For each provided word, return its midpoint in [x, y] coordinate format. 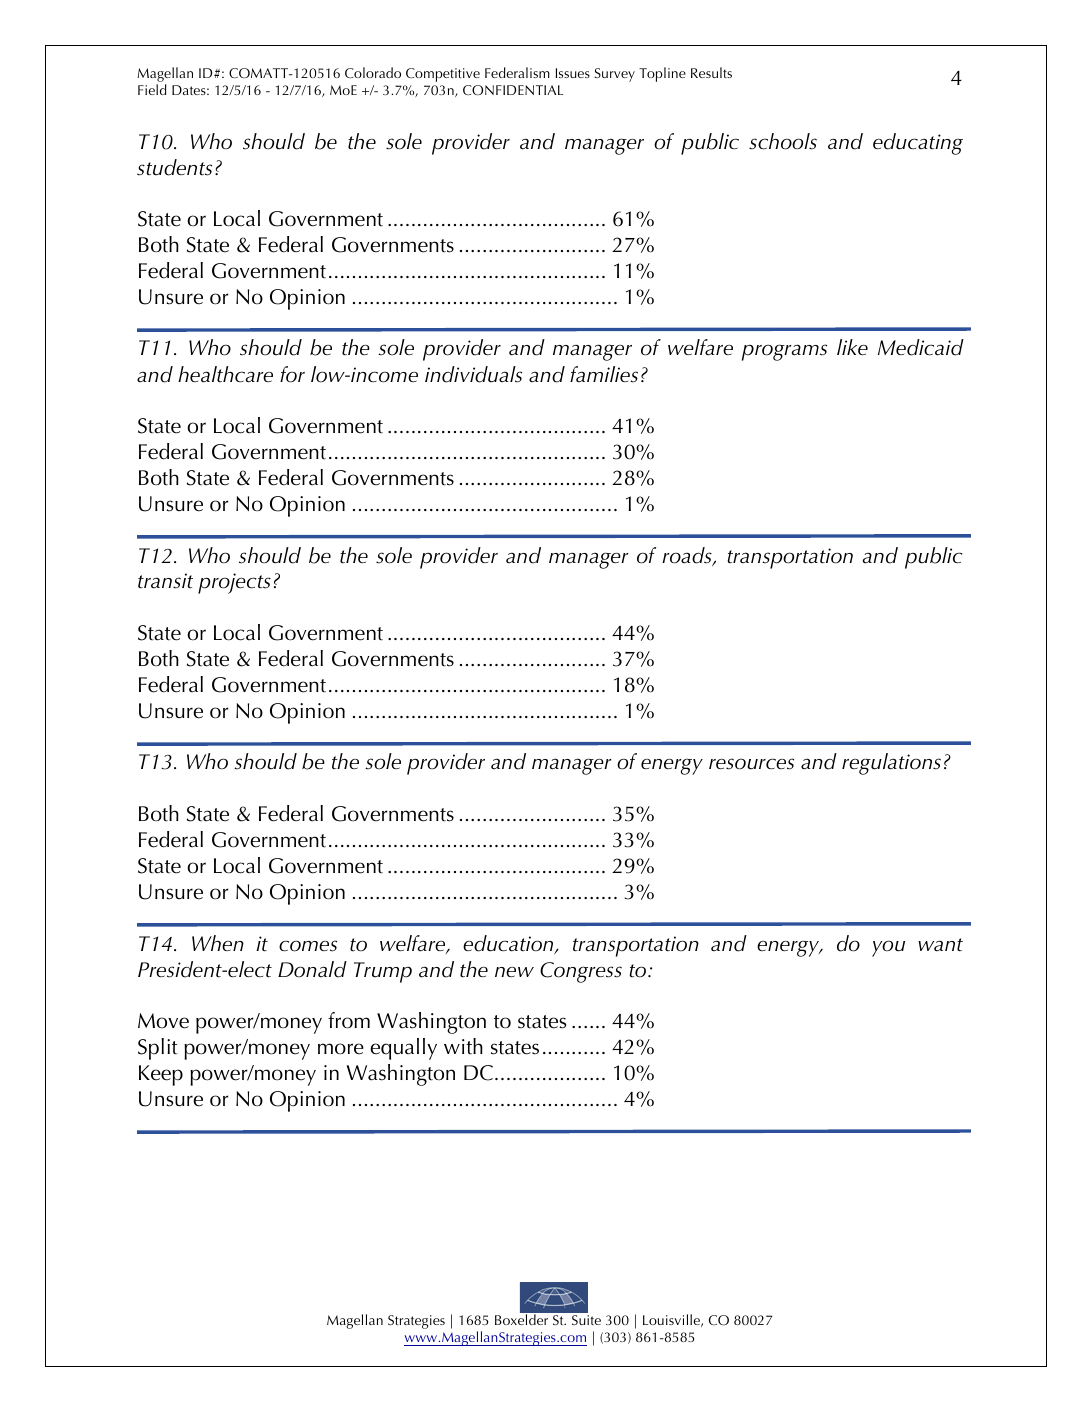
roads [688, 556]
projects [234, 583]
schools [783, 141]
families [604, 374]
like [852, 347]
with [463, 1046]
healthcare [225, 374]
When [218, 943]
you [888, 948]
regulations [891, 764]
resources [751, 764]
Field [152, 89]
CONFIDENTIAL [513, 90]
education [509, 944]
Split [158, 1049]
